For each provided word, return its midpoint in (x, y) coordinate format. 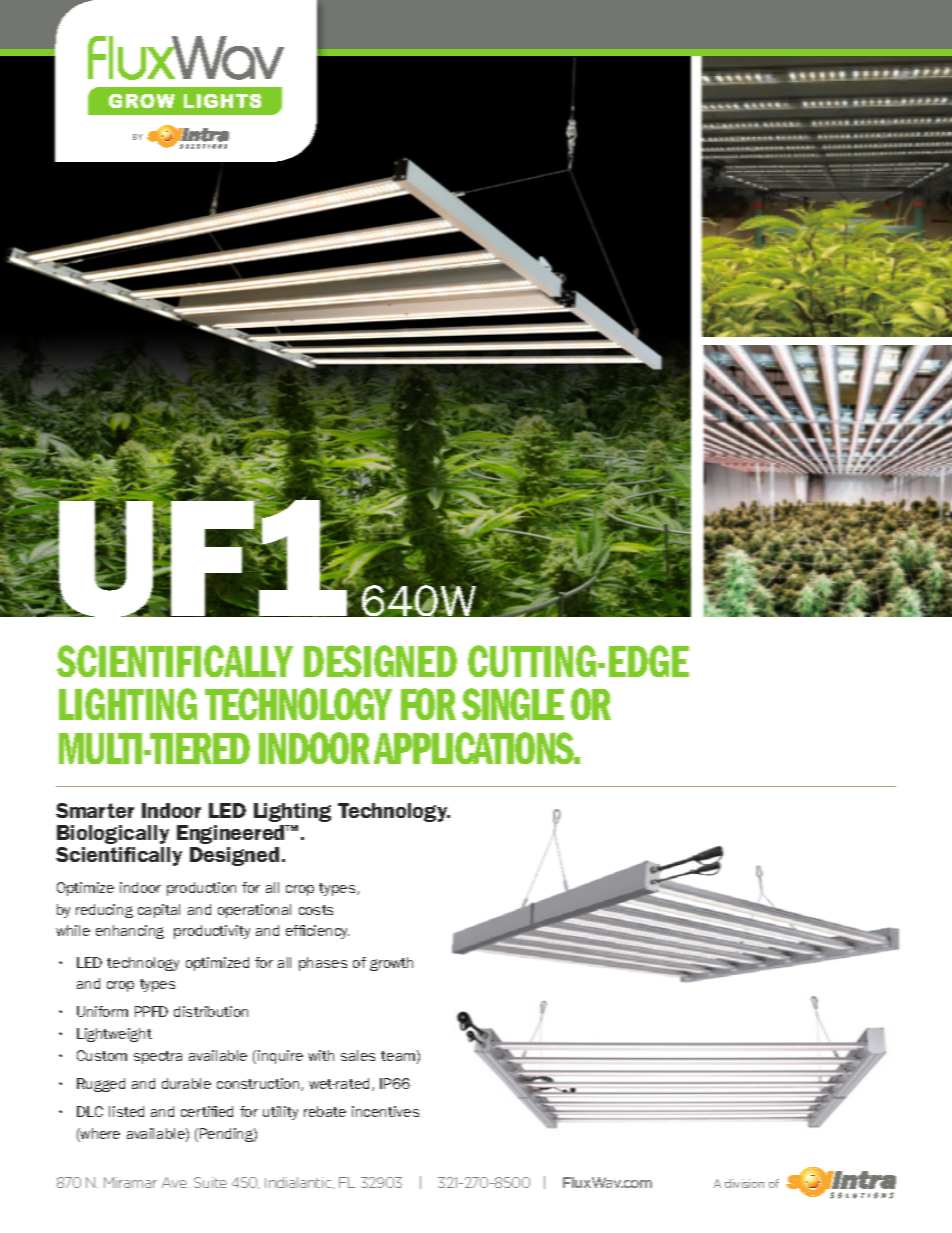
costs (316, 910)
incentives (385, 1111)
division (744, 1183)
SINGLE (513, 704)
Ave (175, 1182)
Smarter (95, 810)
